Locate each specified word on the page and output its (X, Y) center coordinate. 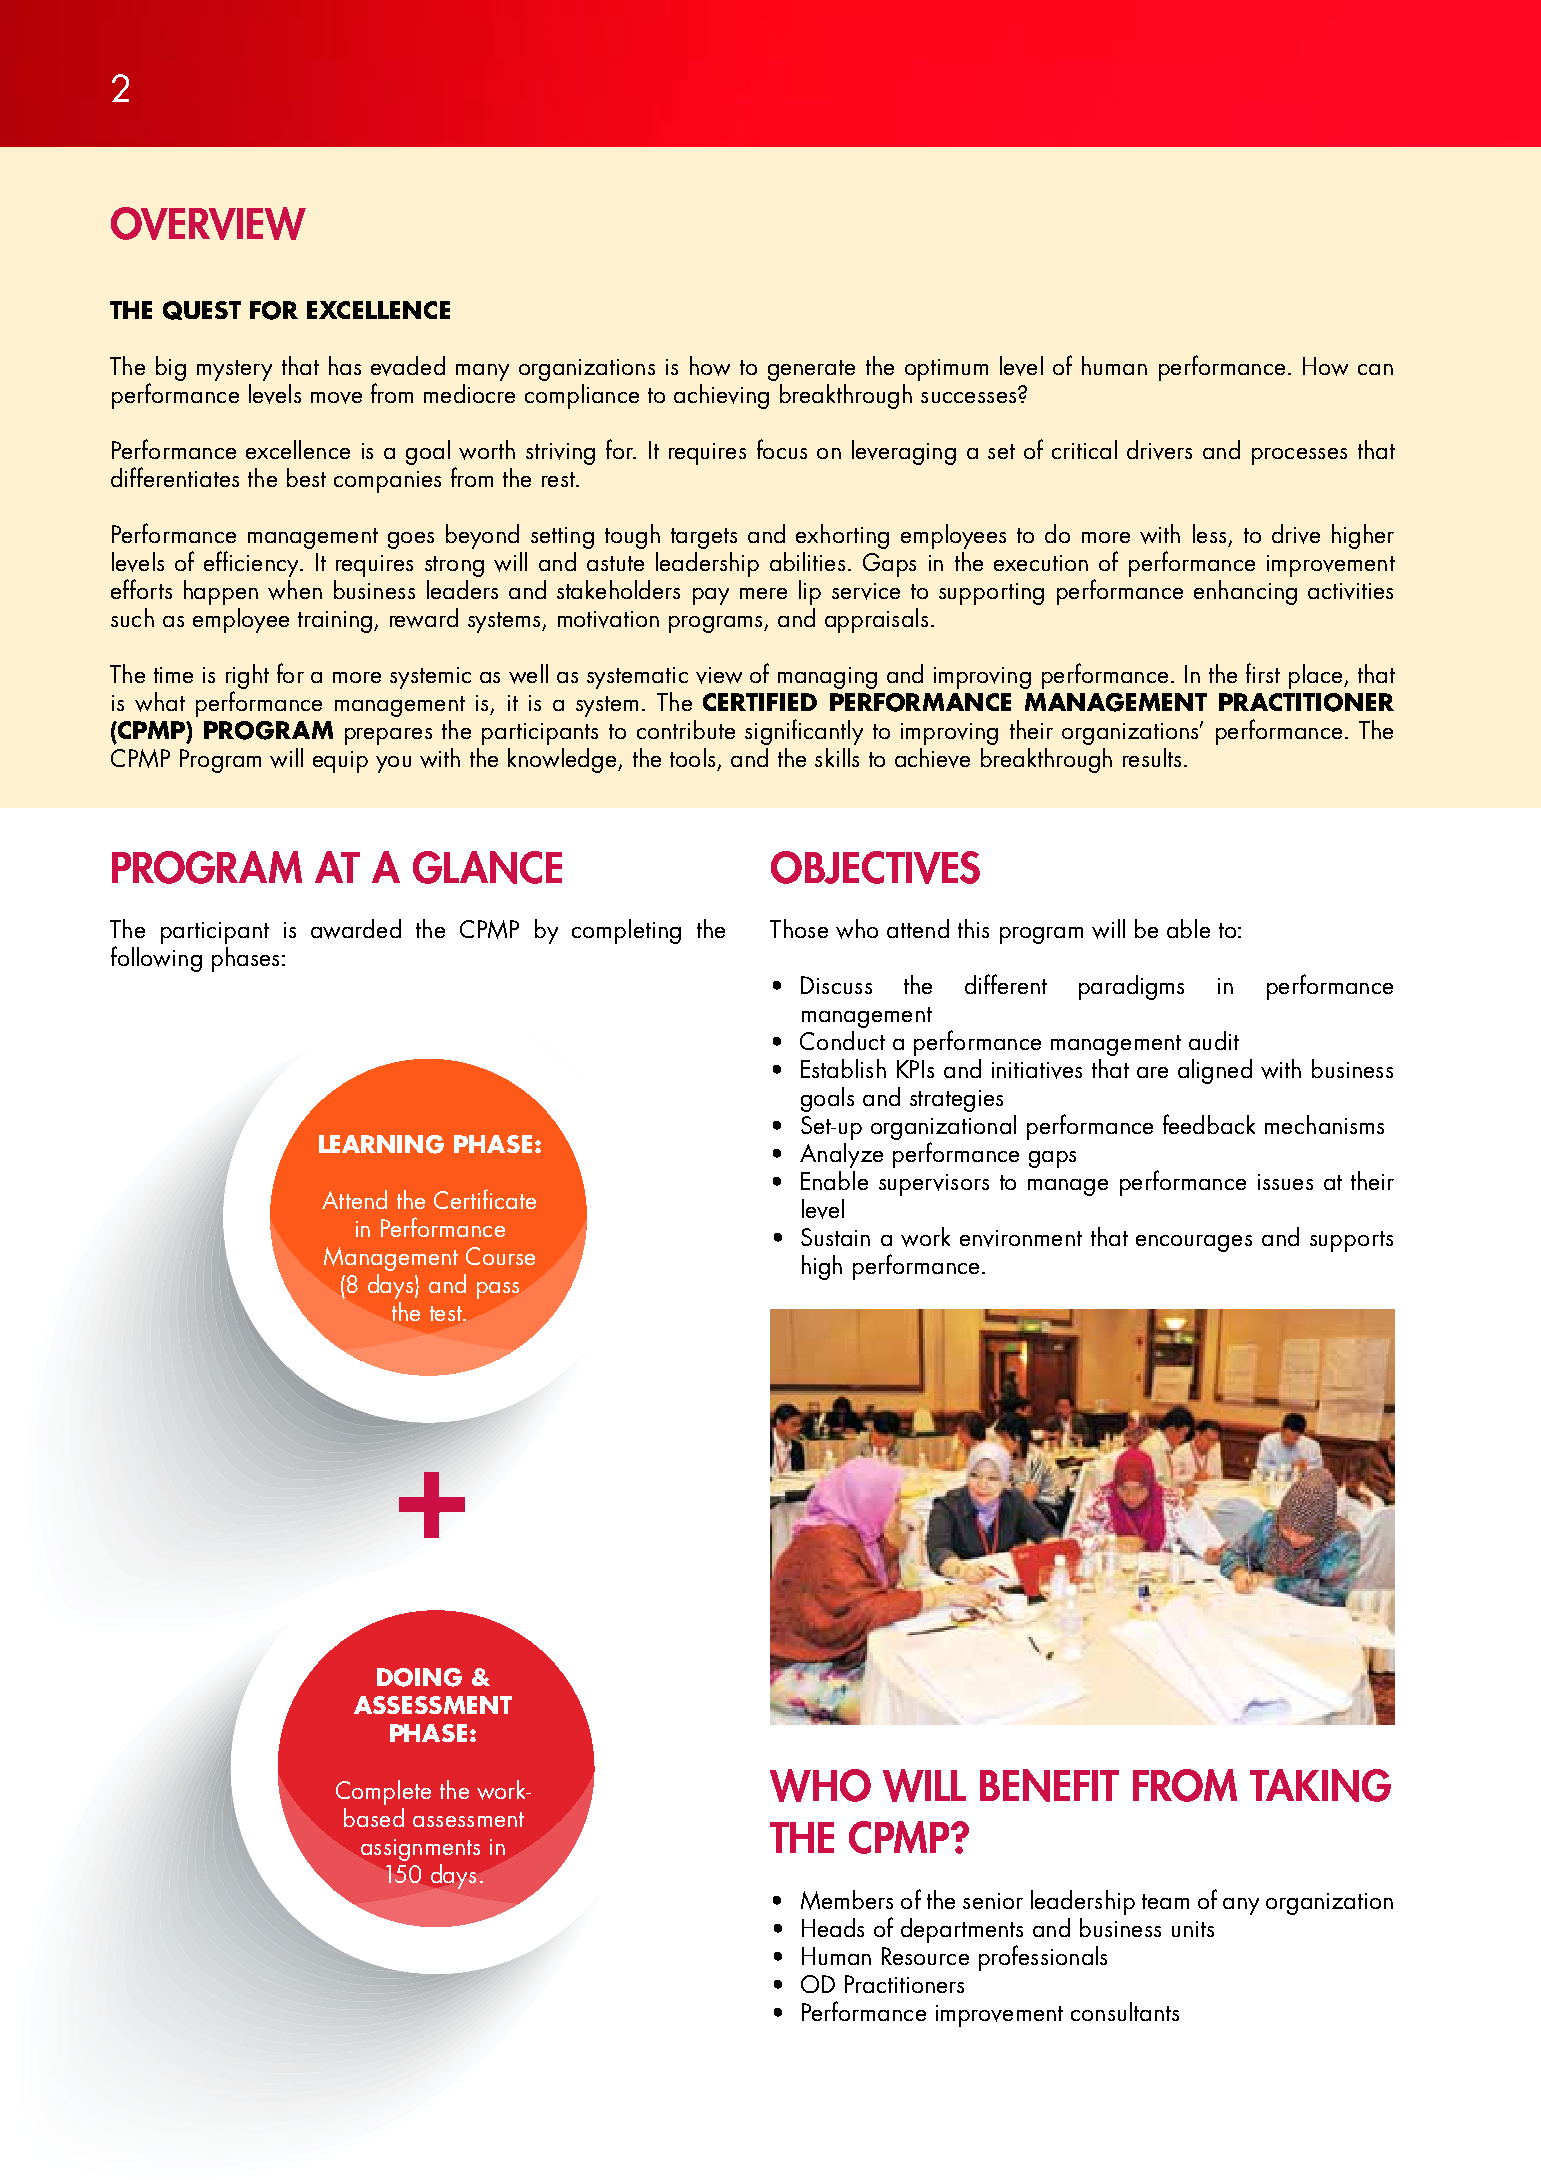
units (1193, 1929)
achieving (721, 396)
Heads (833, 1927)
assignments (420, 1850)
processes (1299, 456)
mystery (234, 370)
